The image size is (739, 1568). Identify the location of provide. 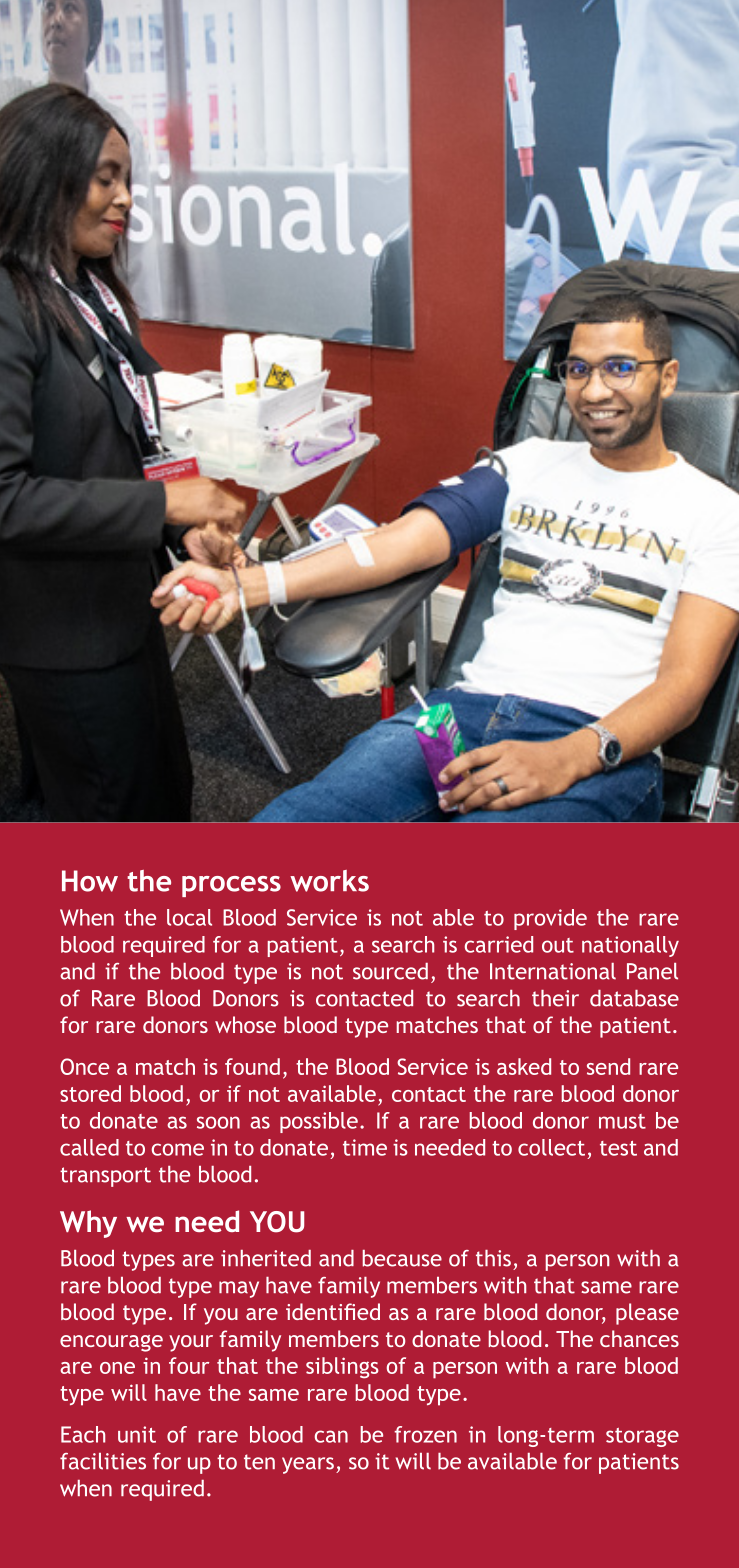
(550, 919).
